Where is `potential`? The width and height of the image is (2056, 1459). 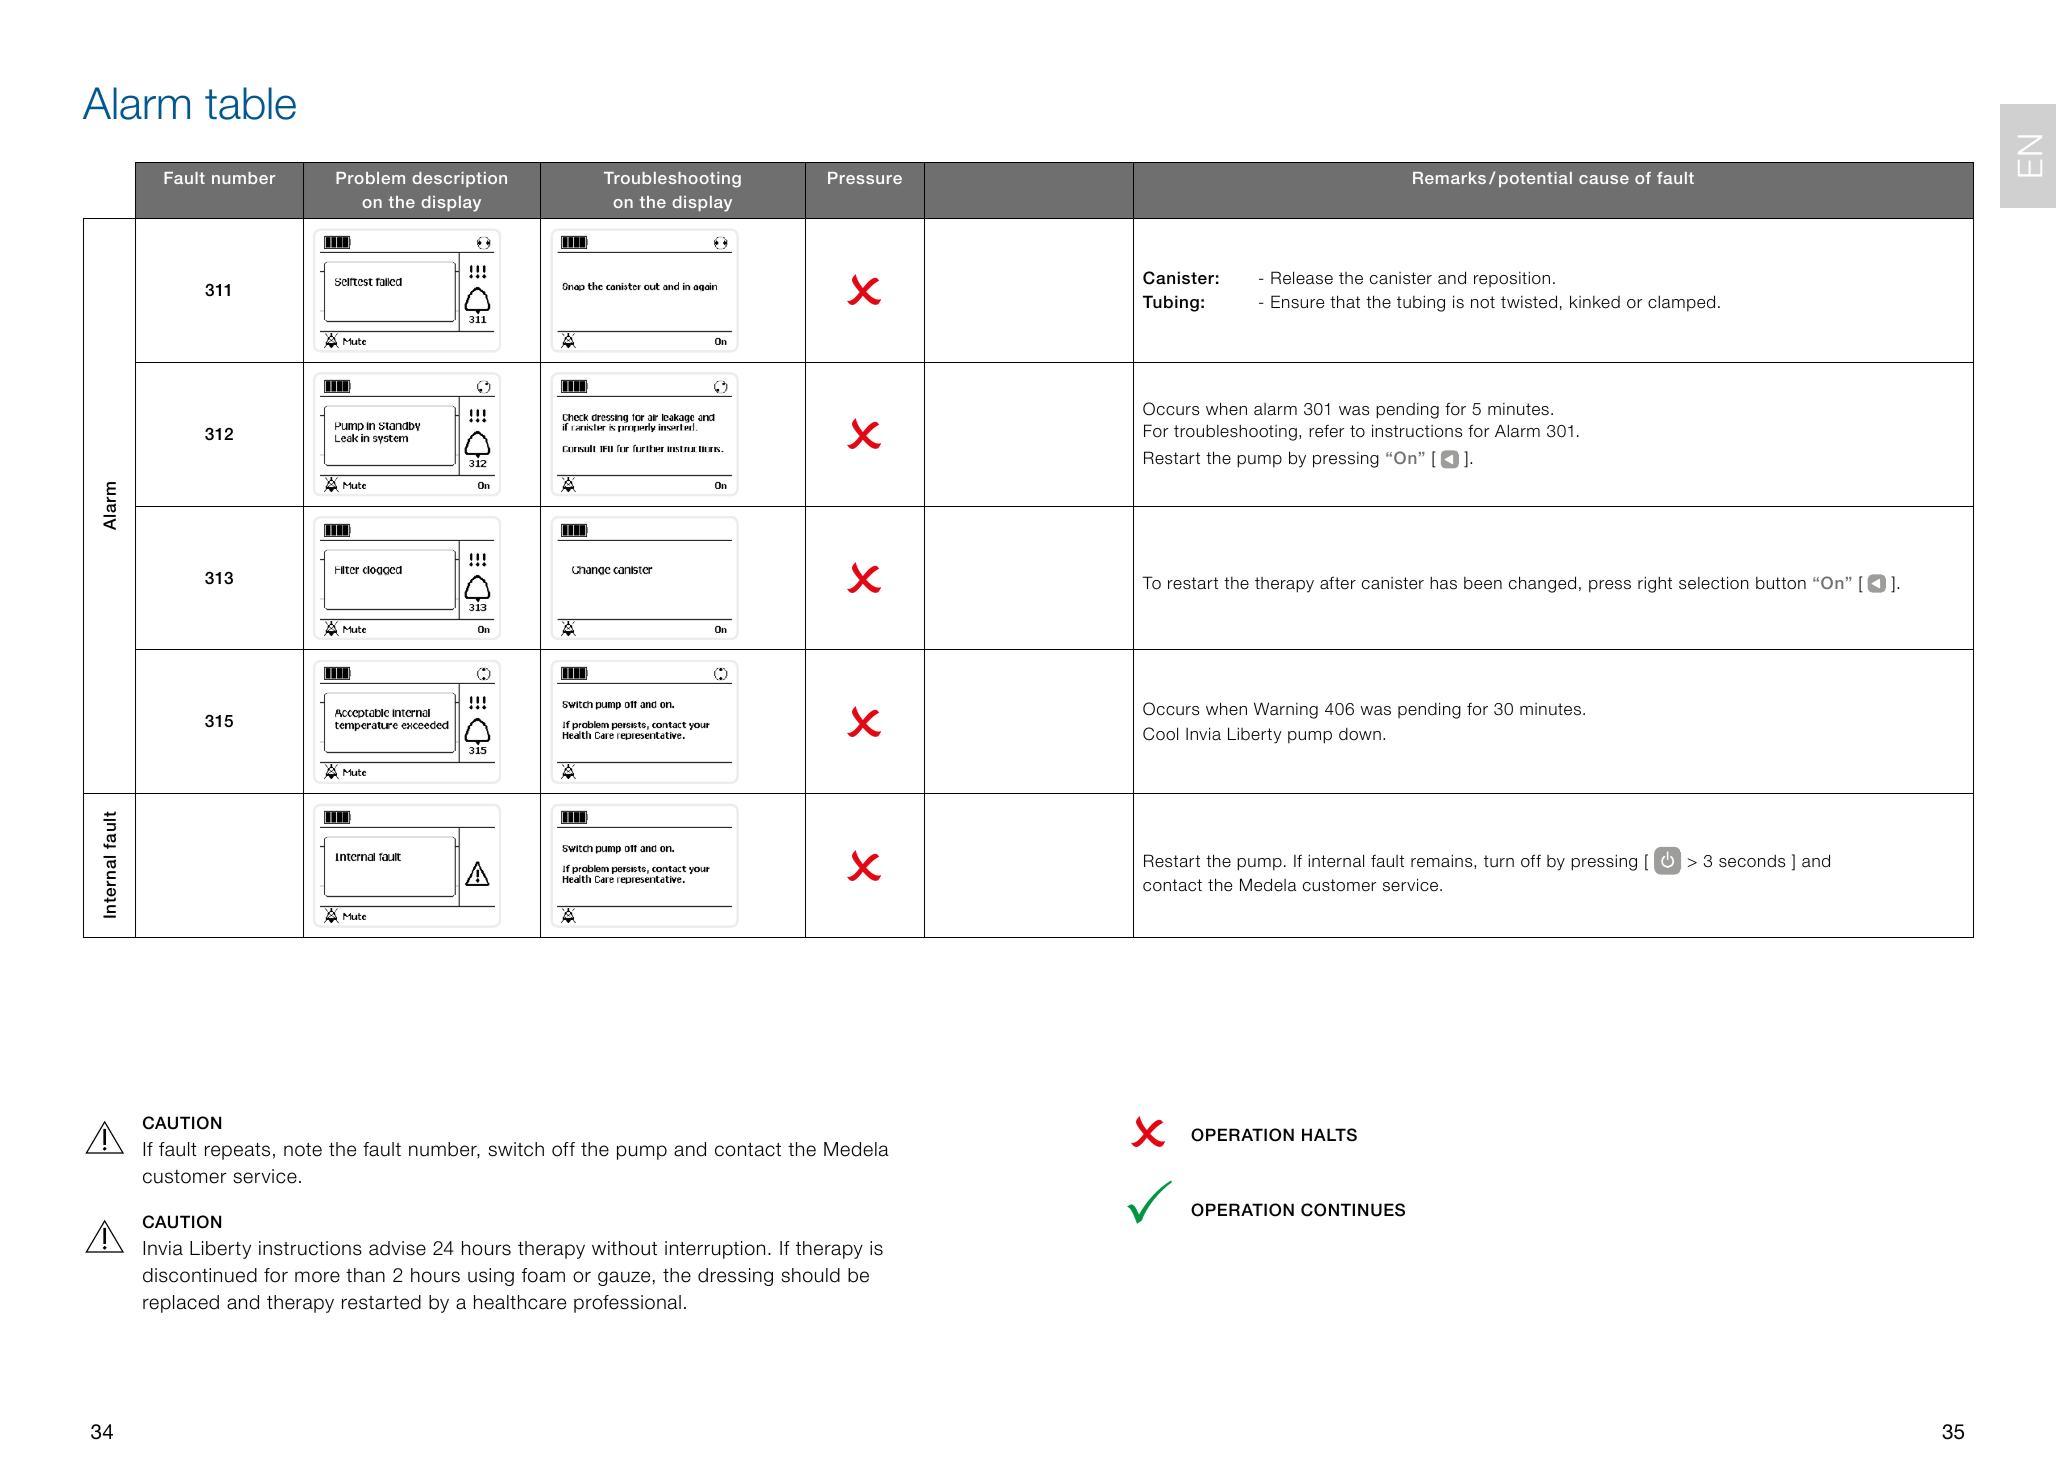 potential is located at coordinates (1535, 179).
